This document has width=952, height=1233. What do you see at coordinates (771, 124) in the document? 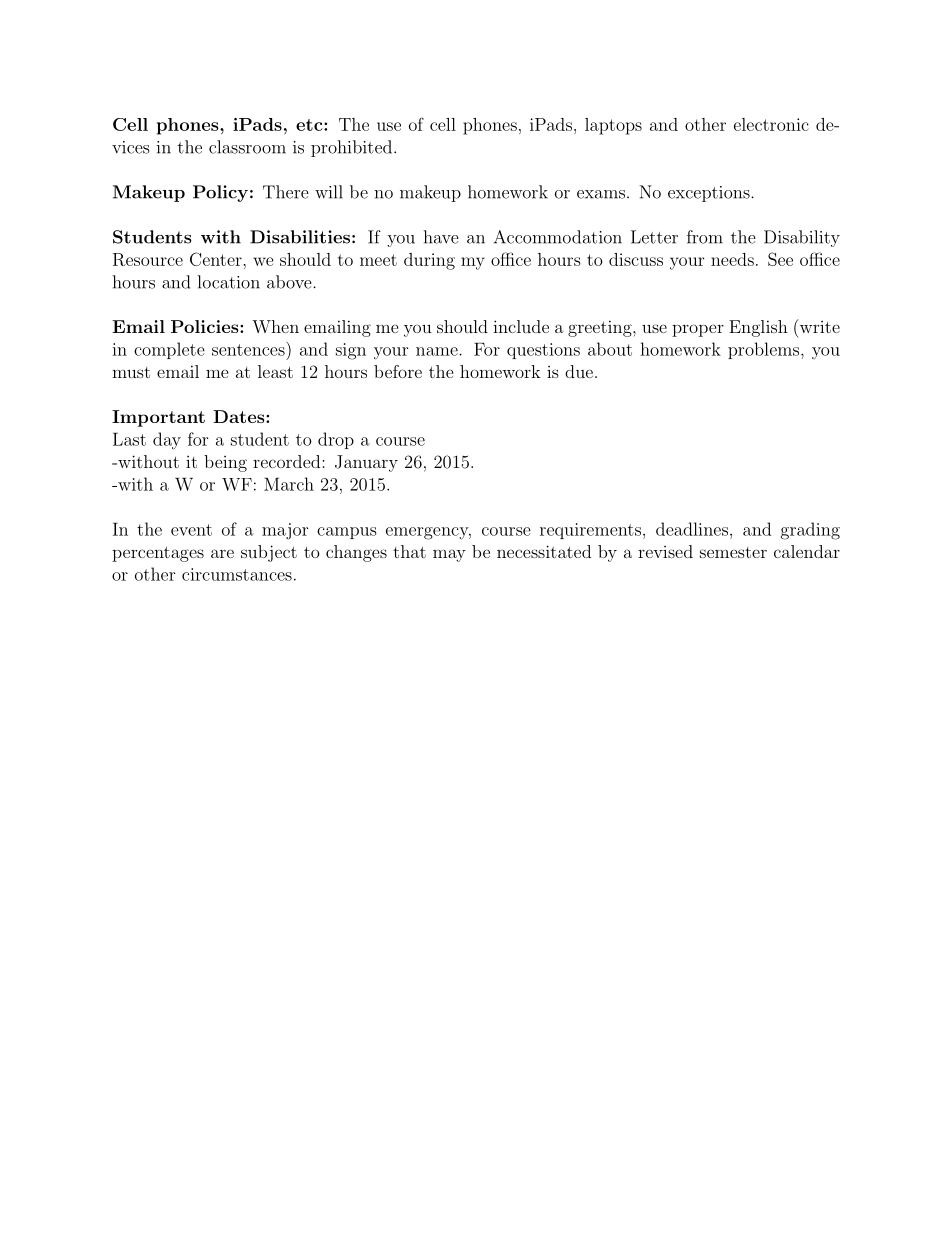
I see `electronic` at bounding box center [771, 124].
